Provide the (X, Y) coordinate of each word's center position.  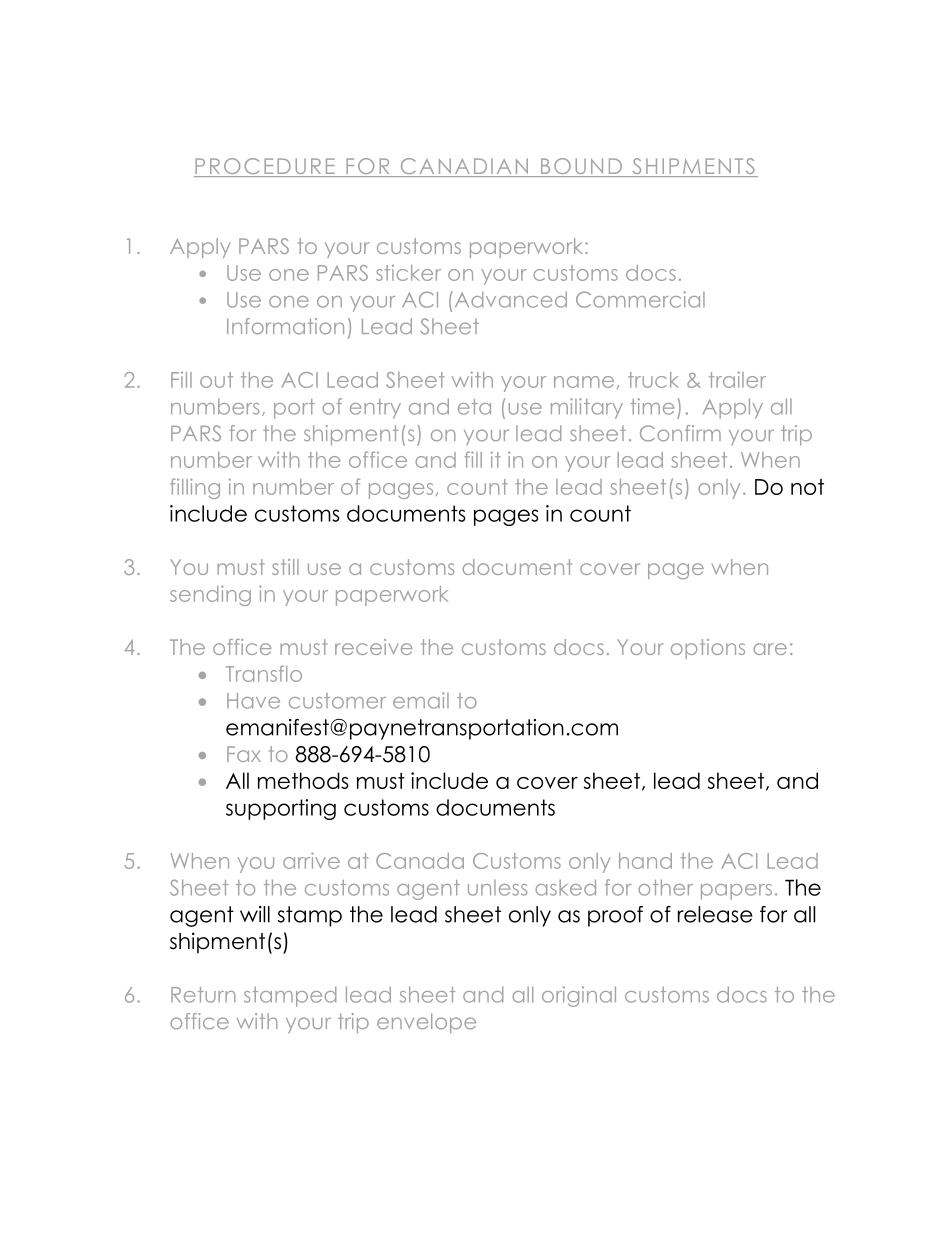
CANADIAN (464, 167)
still (285, 567)
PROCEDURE (265, 167)
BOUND (581, 167)
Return (203, 995)
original (579, 996)
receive (373, 647)
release (715, 914)
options (708, 649)
